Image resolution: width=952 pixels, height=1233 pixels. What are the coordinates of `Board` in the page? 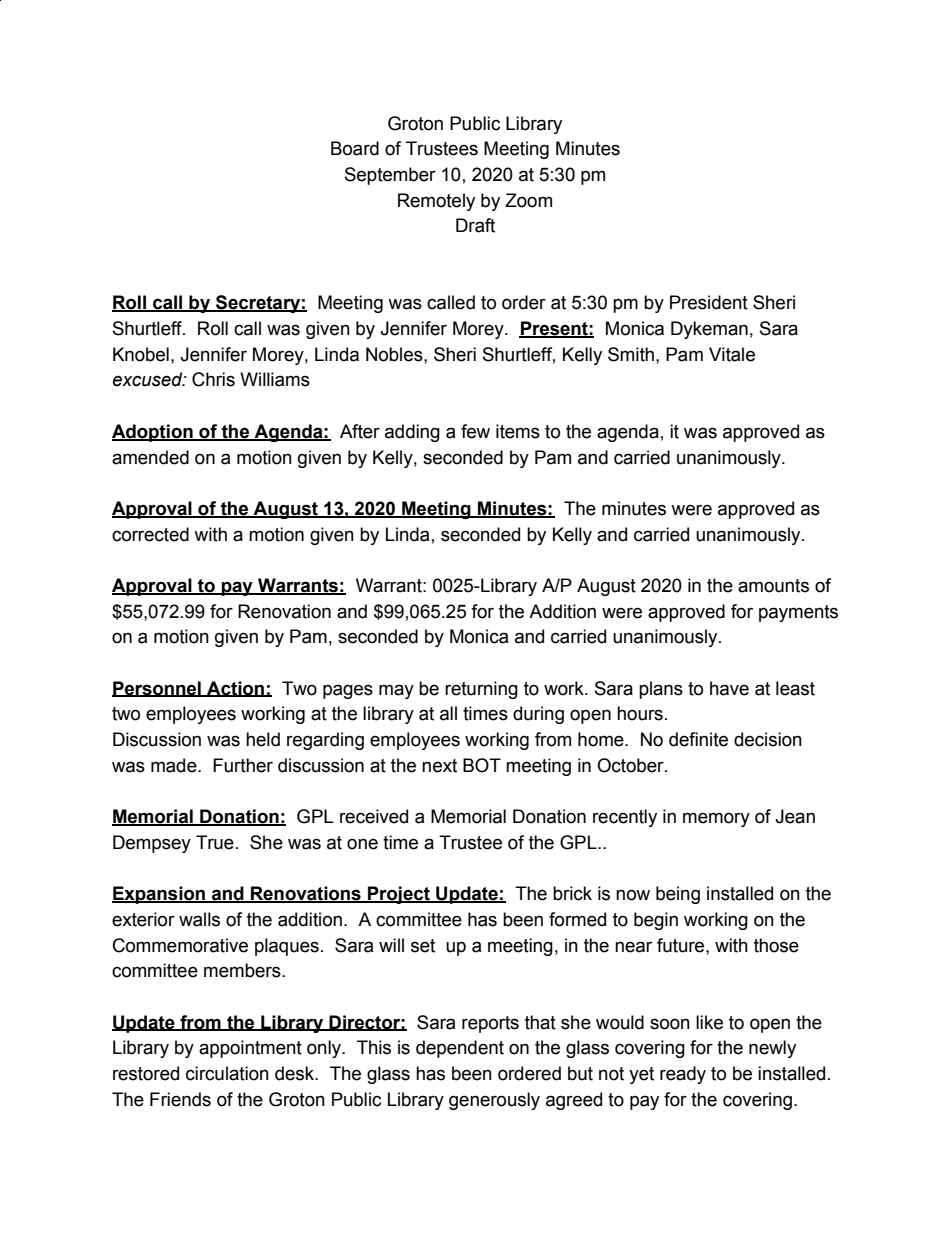 It's located at (355, 148).
